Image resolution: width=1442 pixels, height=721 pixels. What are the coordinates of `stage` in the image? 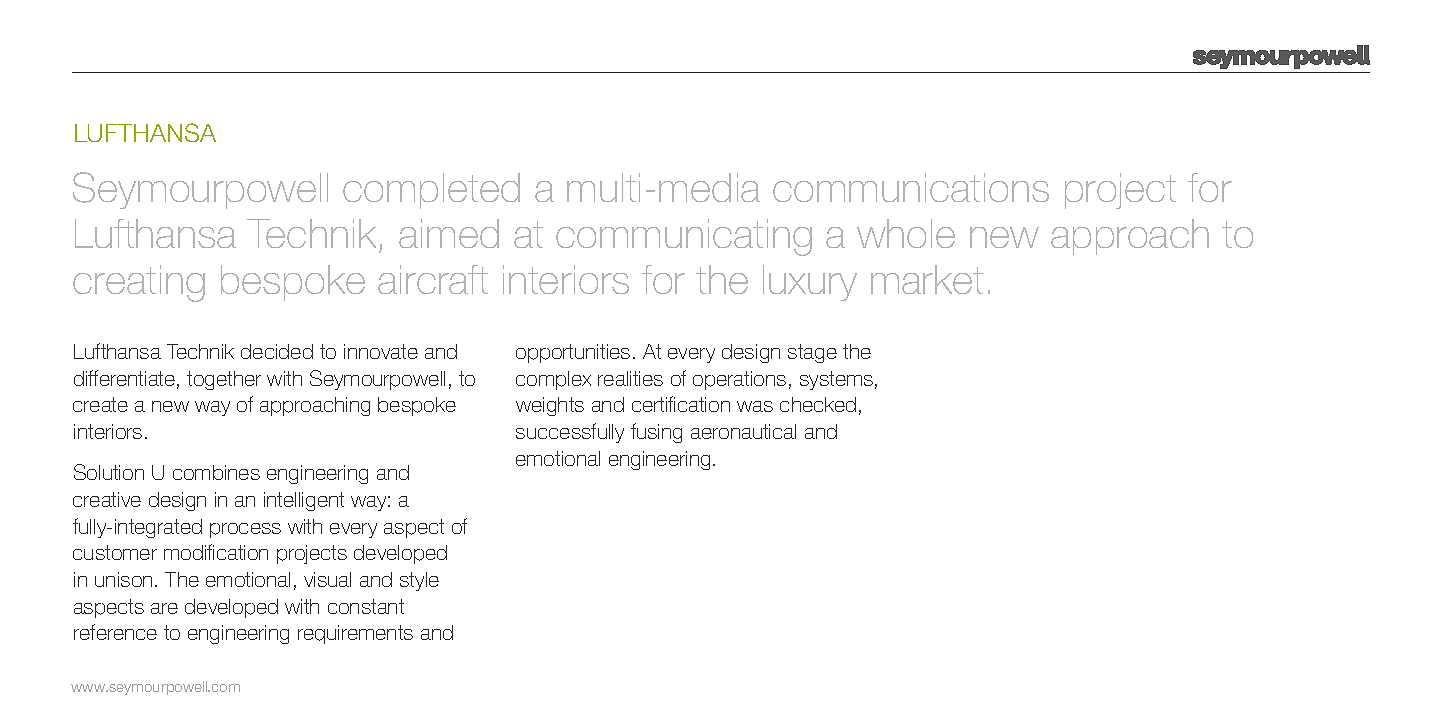 It's located at (812, 353).
